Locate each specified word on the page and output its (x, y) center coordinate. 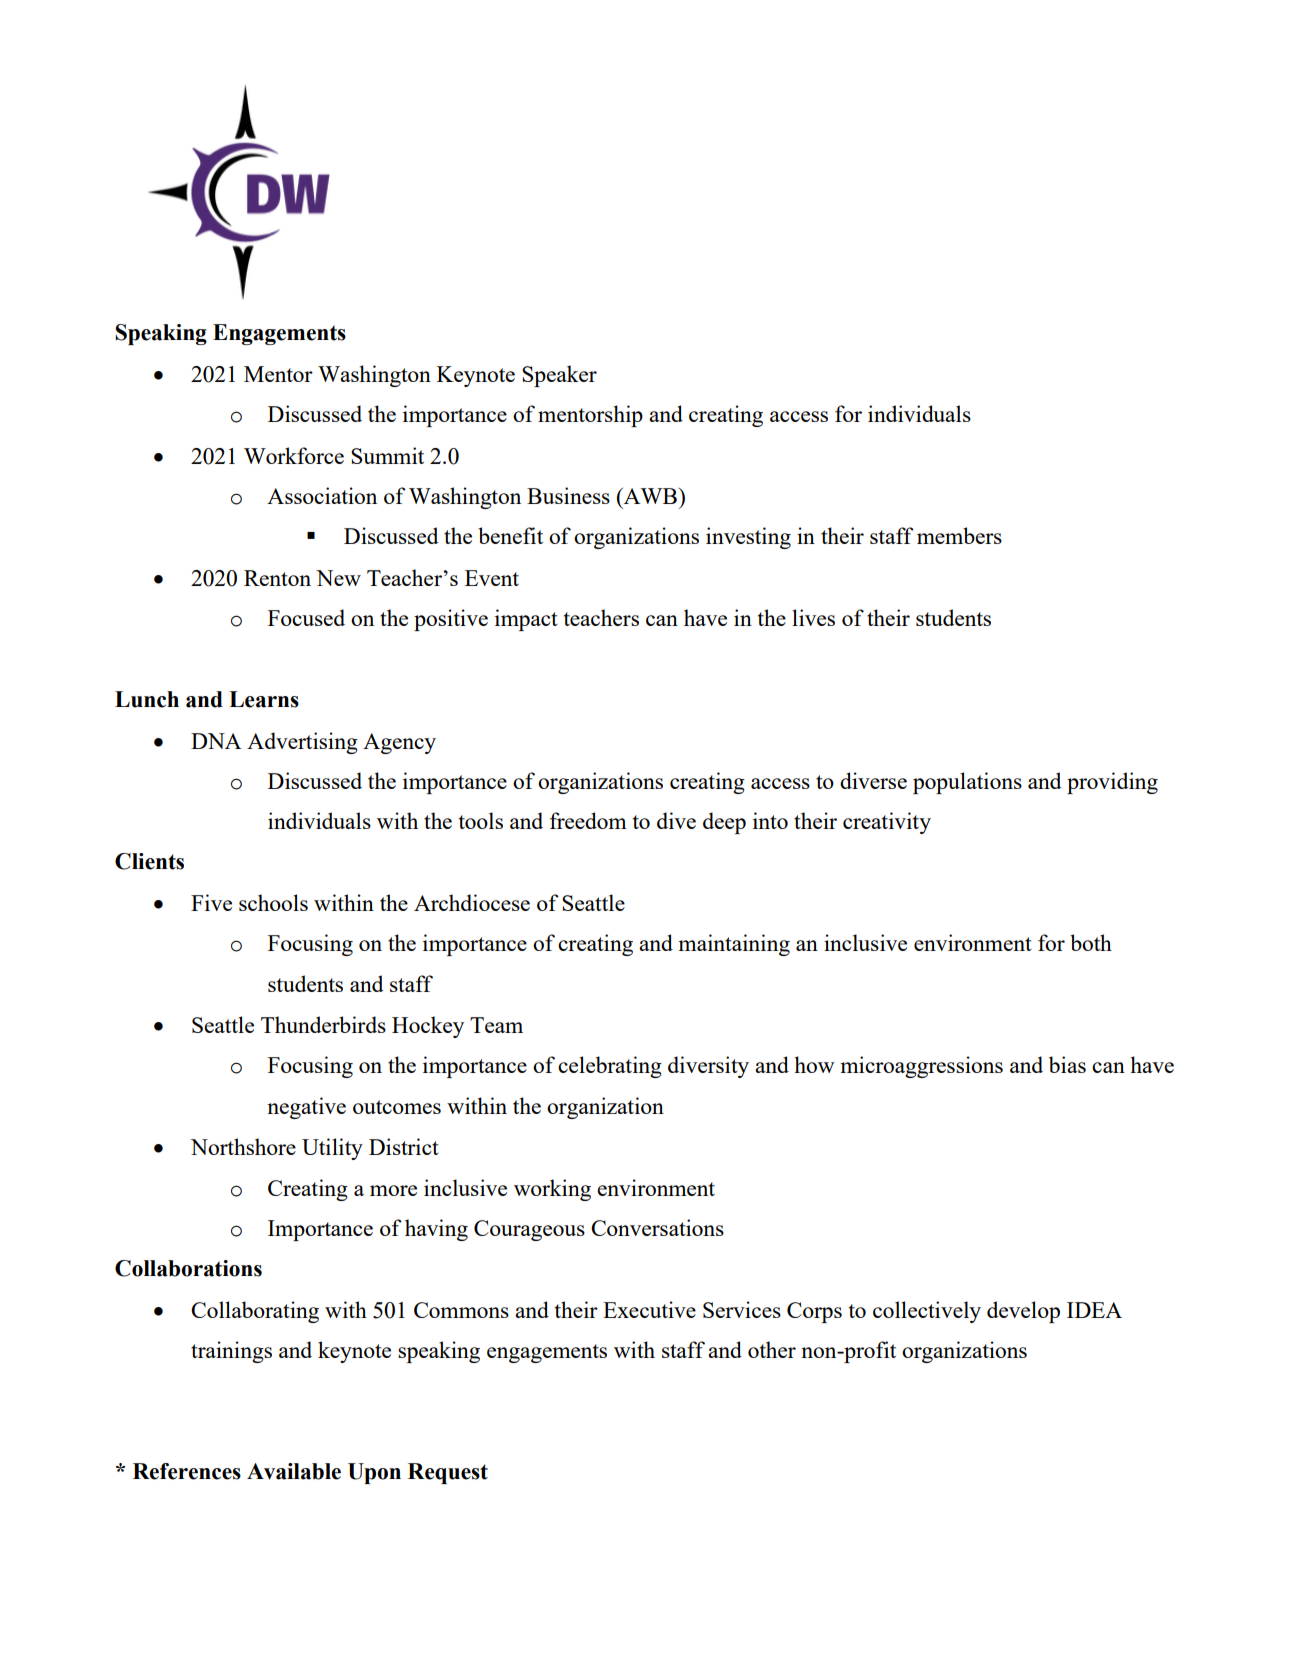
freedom (588, 820)
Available (294, 1471)
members (959, 535)
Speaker (559, 376)
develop (1023, 1312)
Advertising (302, 743)
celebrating (610, 1067)
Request (448, 1473)
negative (306, 1108)
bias (1067, 1064)
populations (967, 783)
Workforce (294, 455)
